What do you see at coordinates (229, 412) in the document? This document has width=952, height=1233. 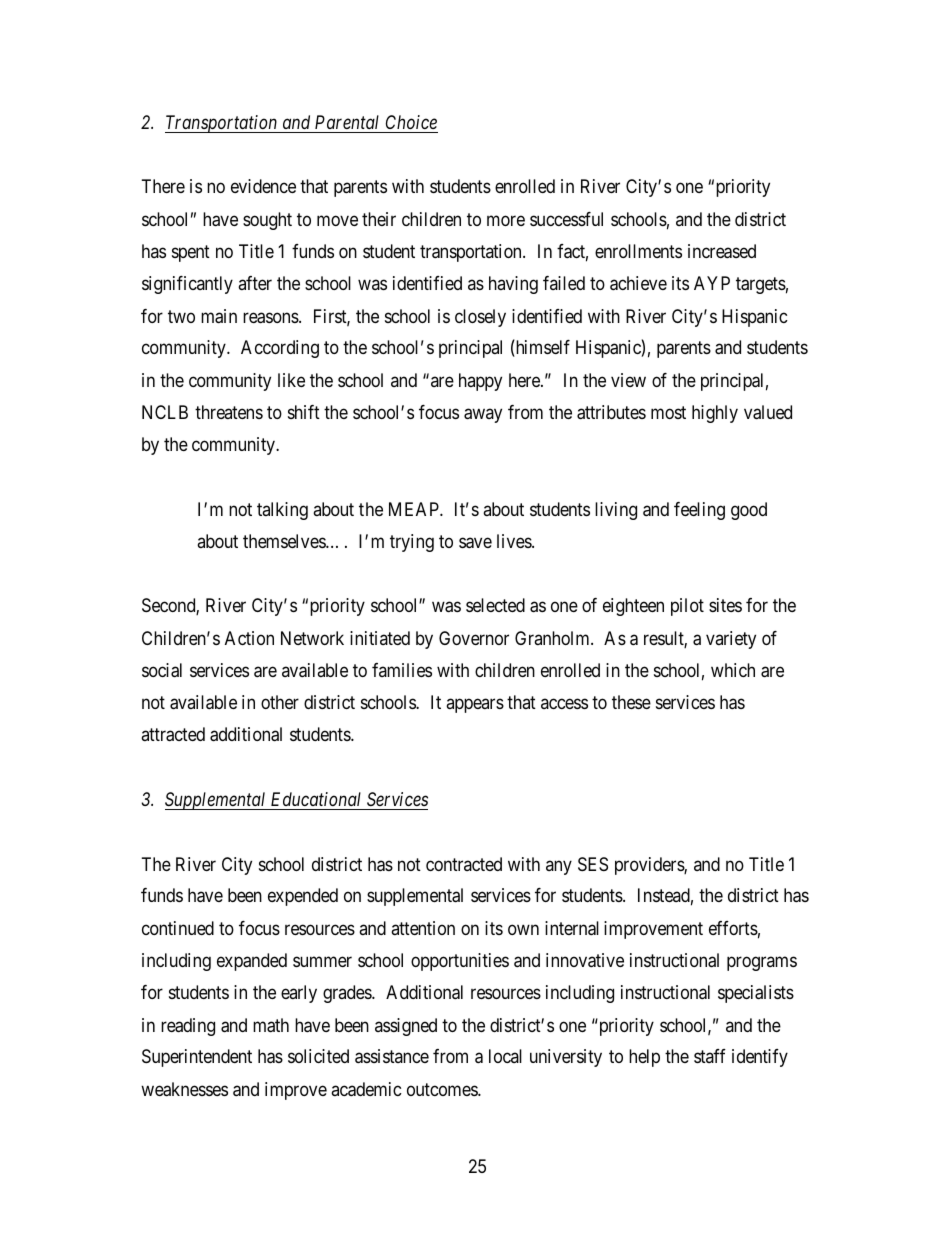 I see `threatens` at bounding box center [229, 412].
